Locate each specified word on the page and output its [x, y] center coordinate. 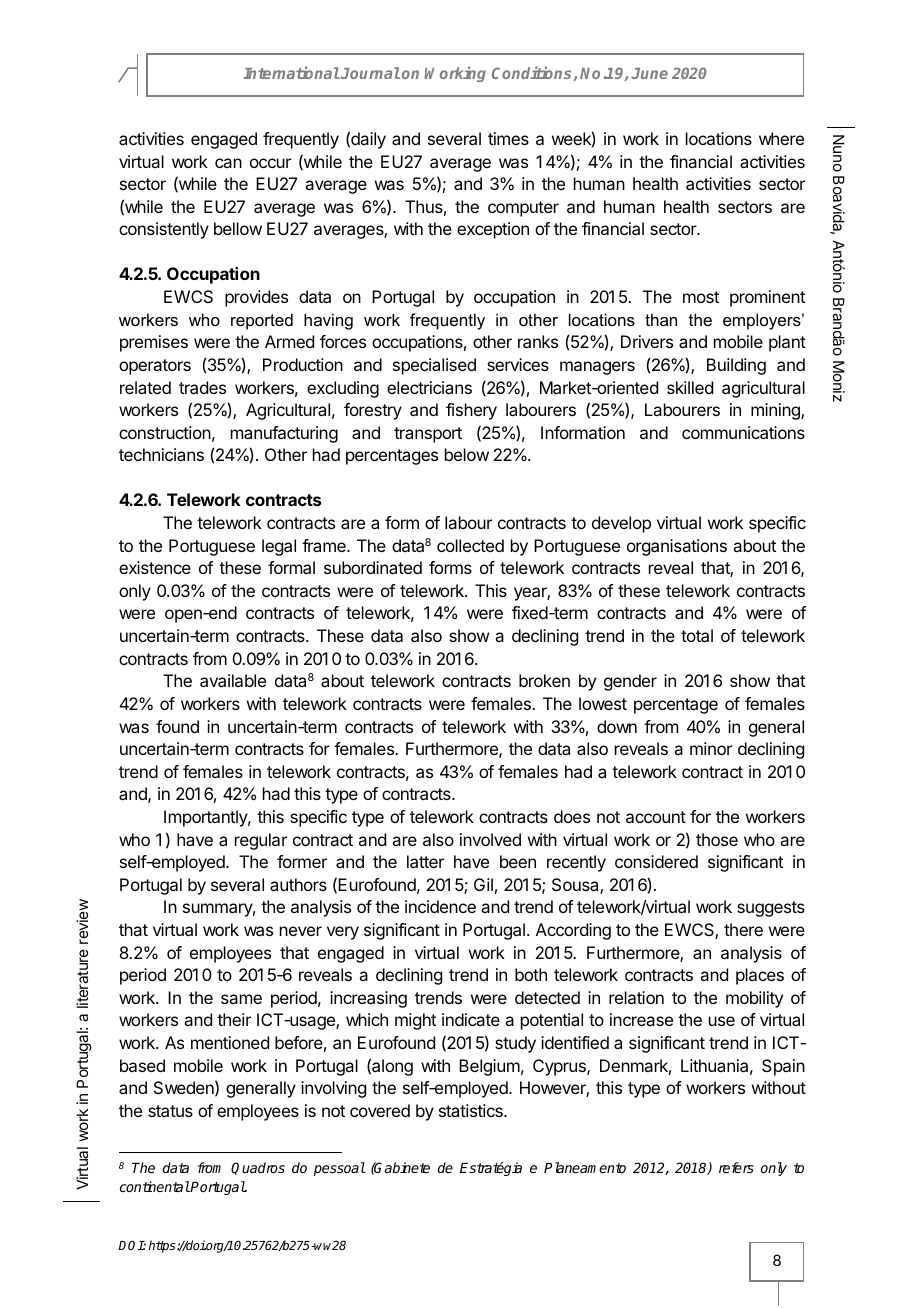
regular [261, 841]
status [170, 1111]
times [508, 138]
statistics [472, 1110]
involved [490, 839]
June [649, 73]
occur [270, 163]
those [717, 839]
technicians [161, 454]
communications [743, 432]
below [467, 454]
